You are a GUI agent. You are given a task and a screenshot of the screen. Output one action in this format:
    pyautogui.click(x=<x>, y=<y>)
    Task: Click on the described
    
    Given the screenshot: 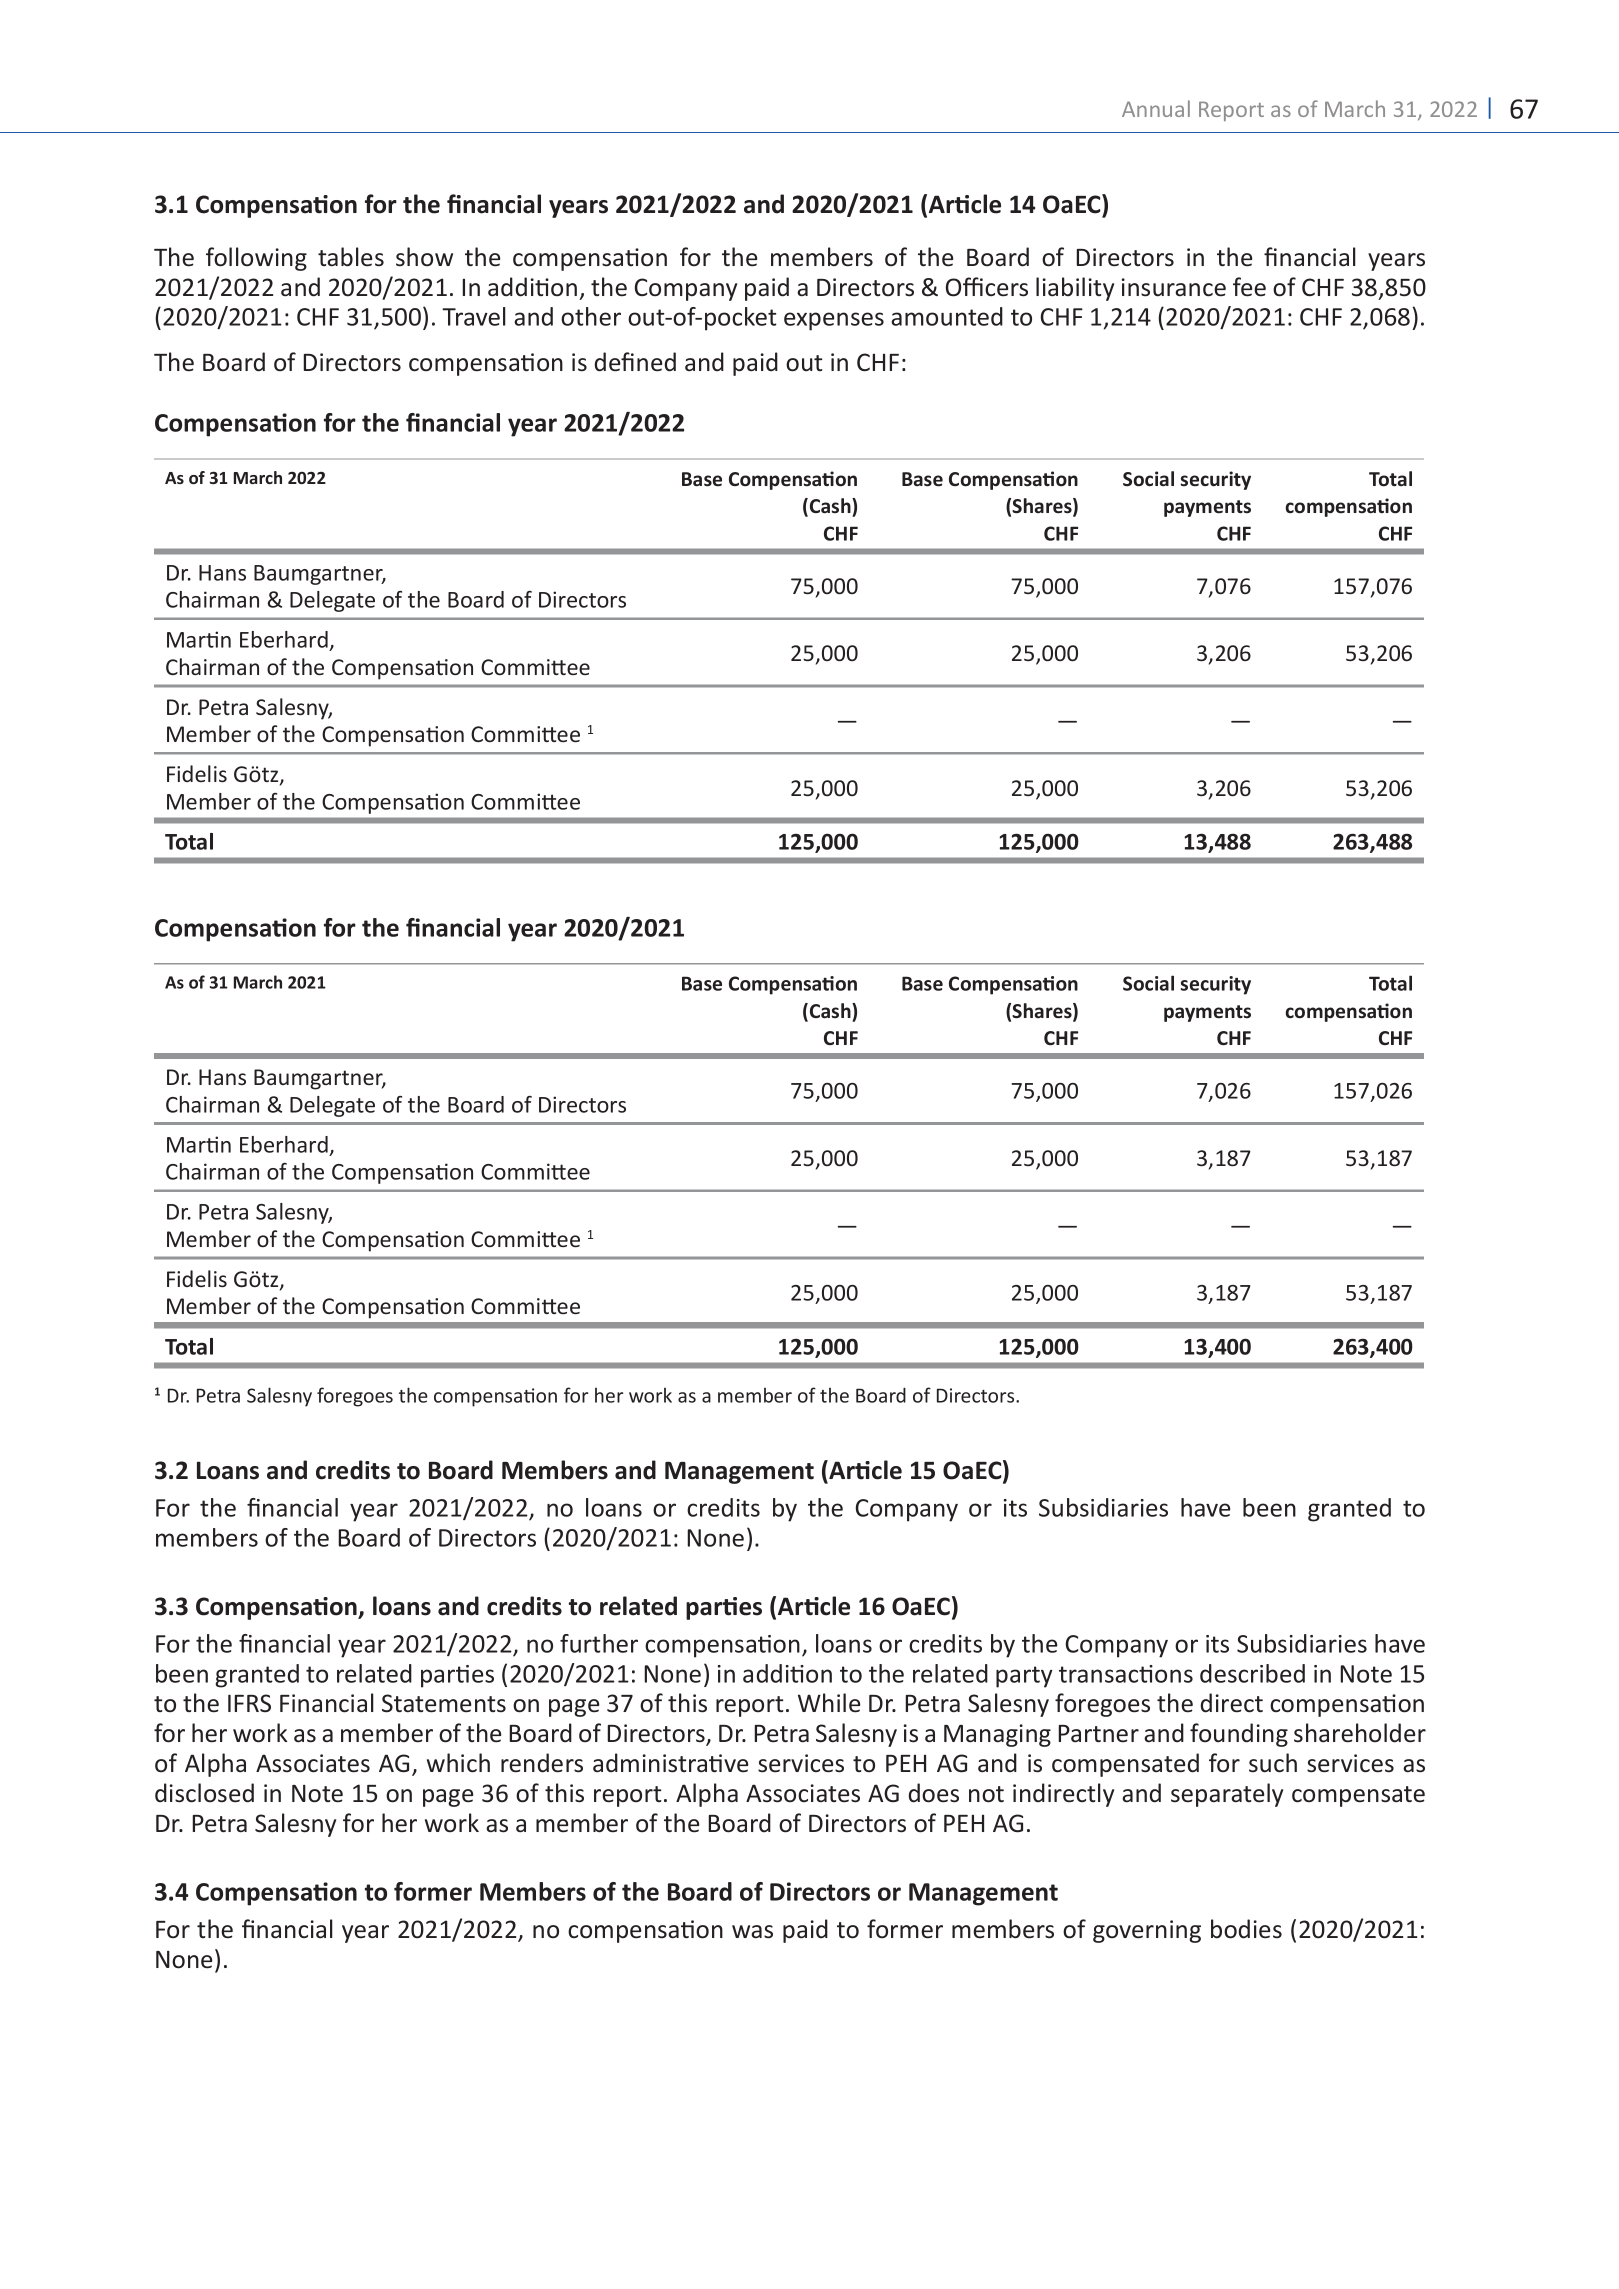 What is the action you would take?
    pyautogui.click(x=1252, y=1673)
